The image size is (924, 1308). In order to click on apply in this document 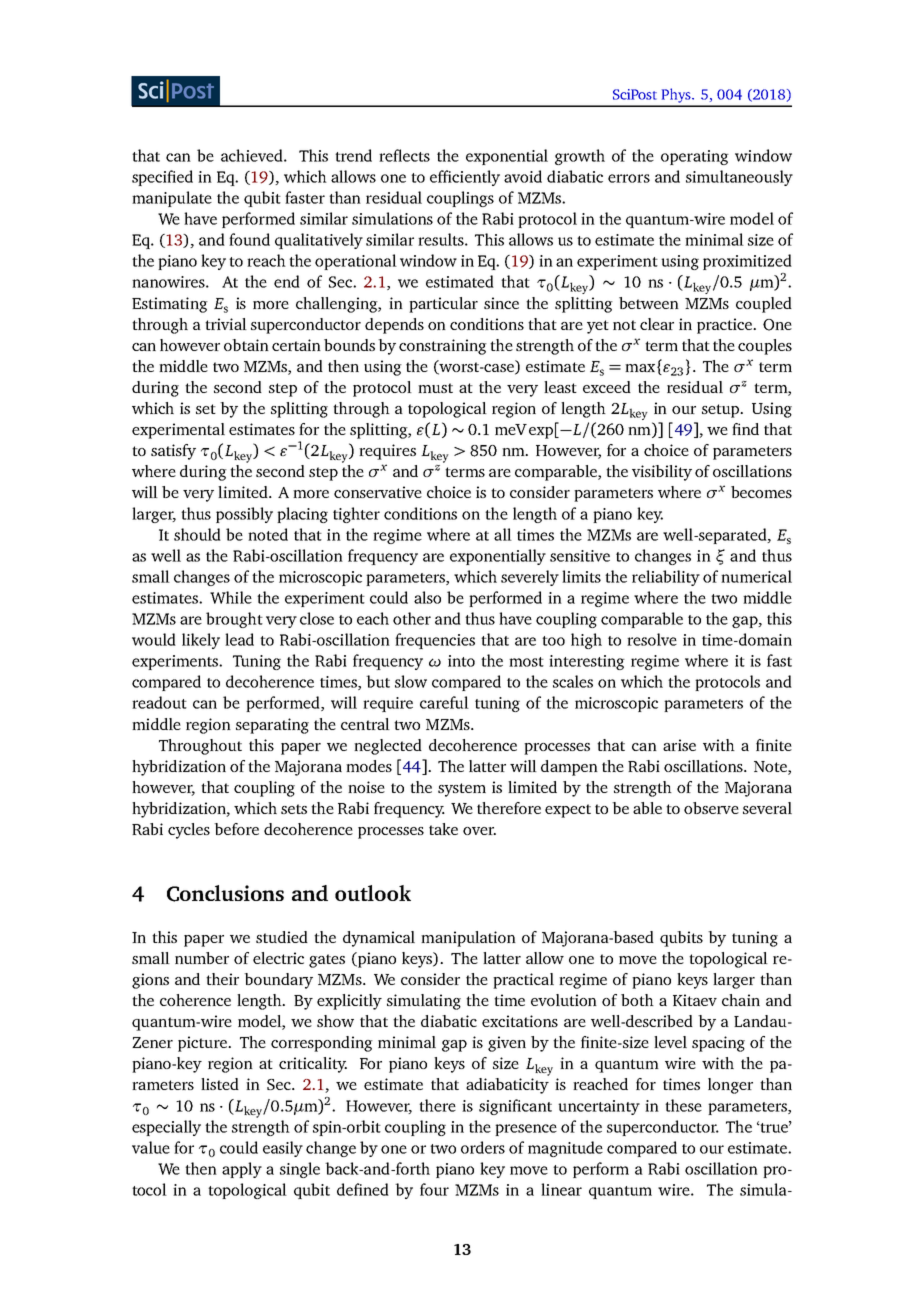, I will do `click(242, 1170)`.
